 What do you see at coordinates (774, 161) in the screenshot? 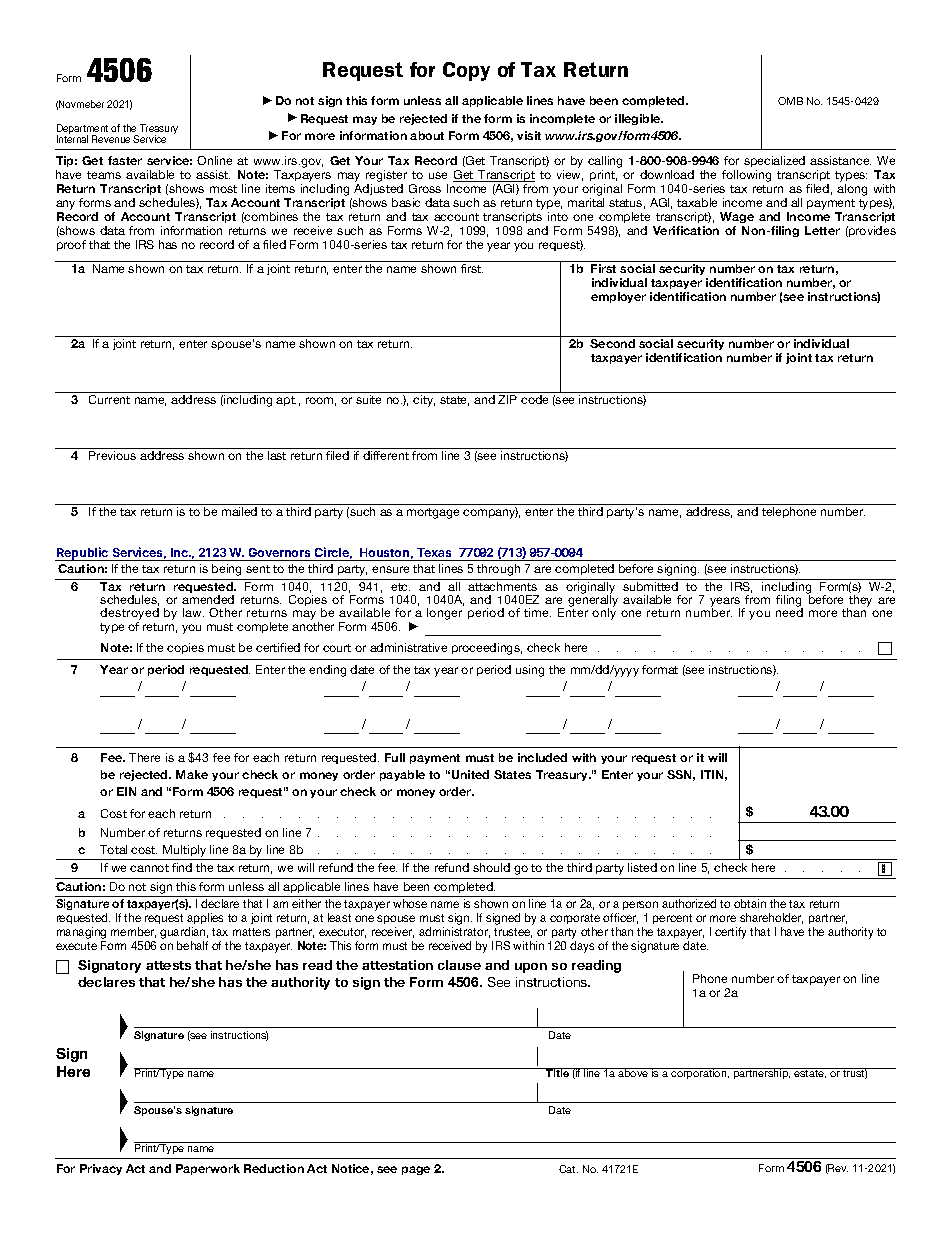
I see `specialized` at bounding box center [774, 161].
